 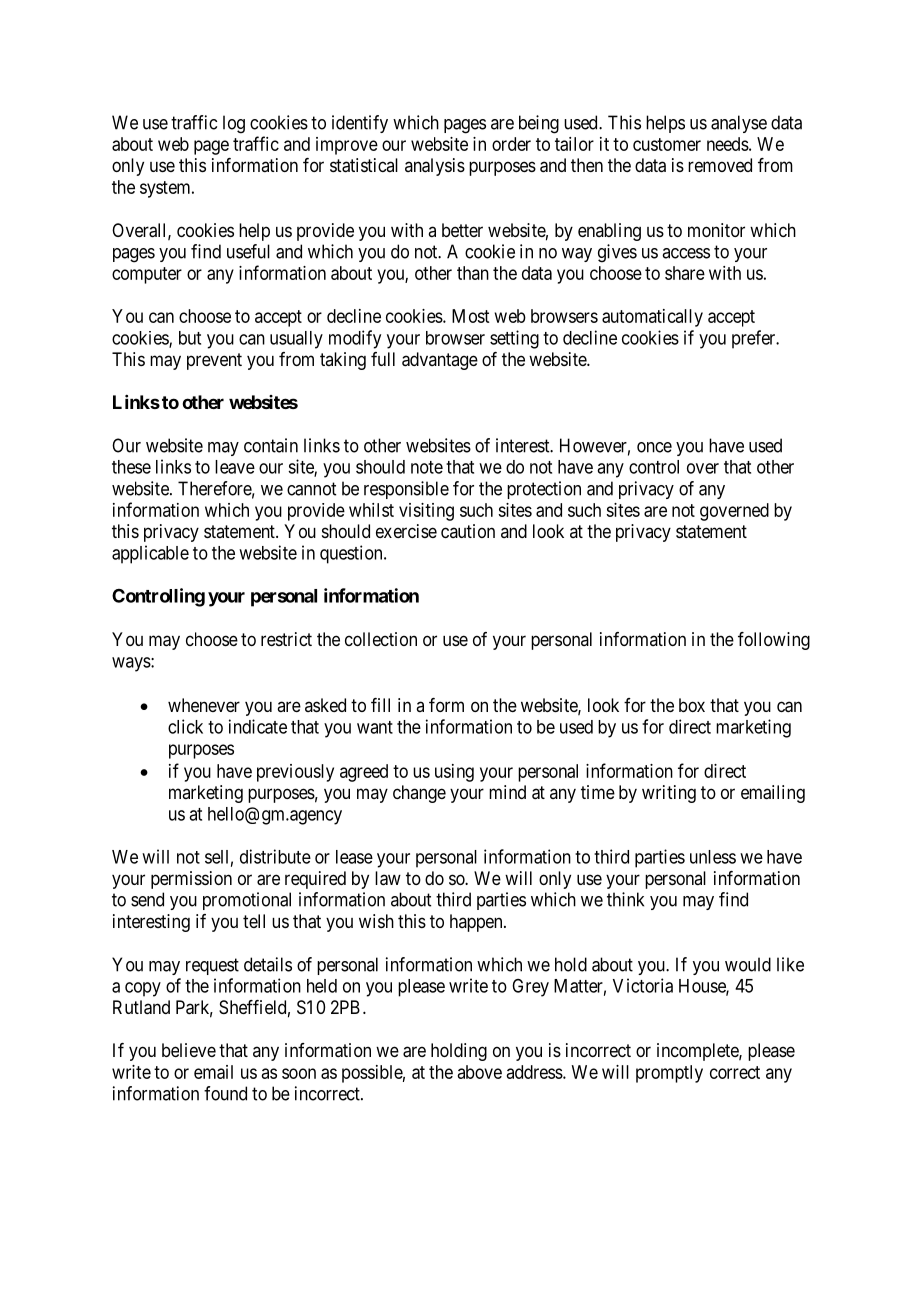 What do you see at coordinates (435, 167) in the image?
I see `analysis` at bounding box center [435, 167].
